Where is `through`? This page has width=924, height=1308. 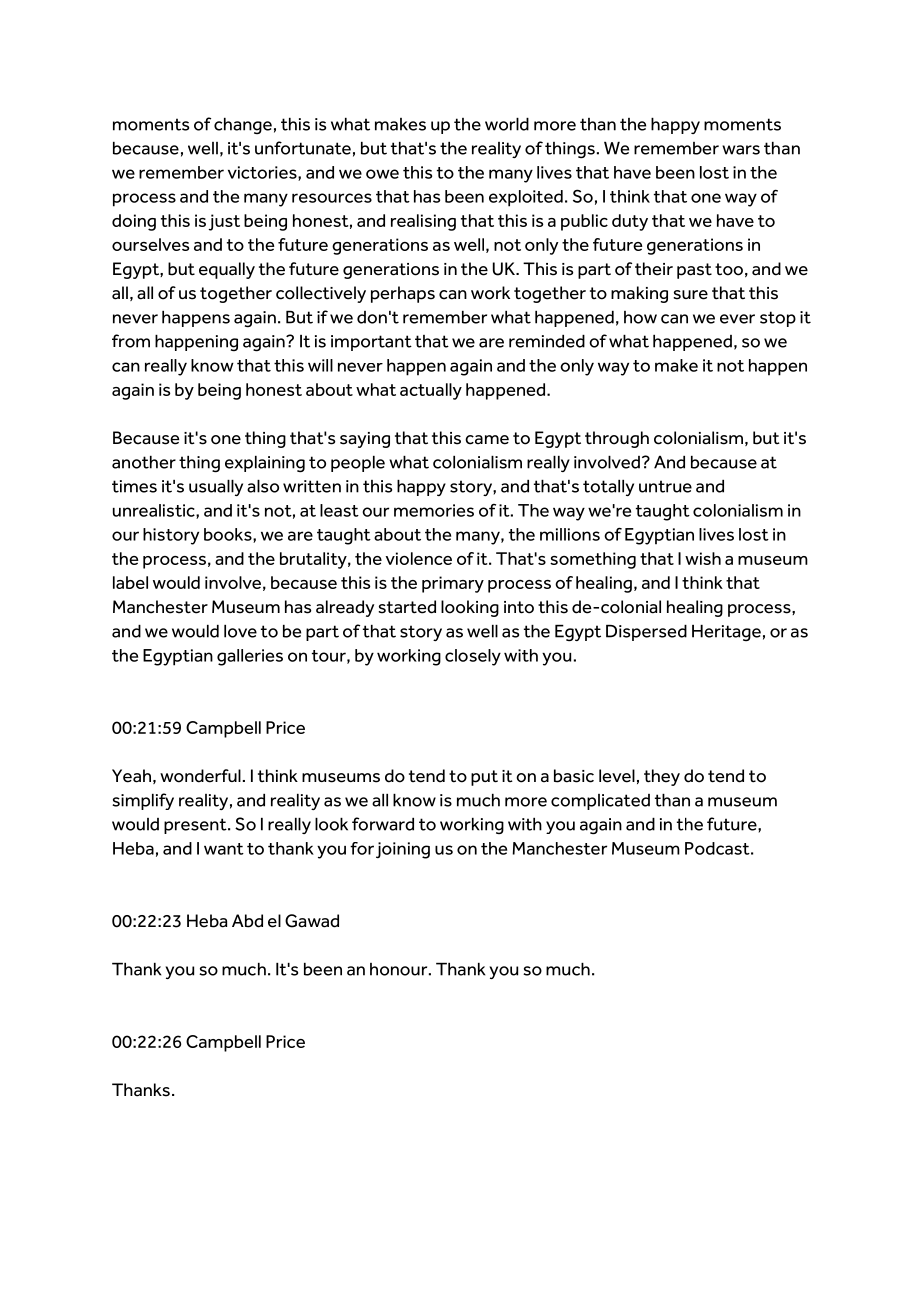 through is located at coordinates (617, 439).
